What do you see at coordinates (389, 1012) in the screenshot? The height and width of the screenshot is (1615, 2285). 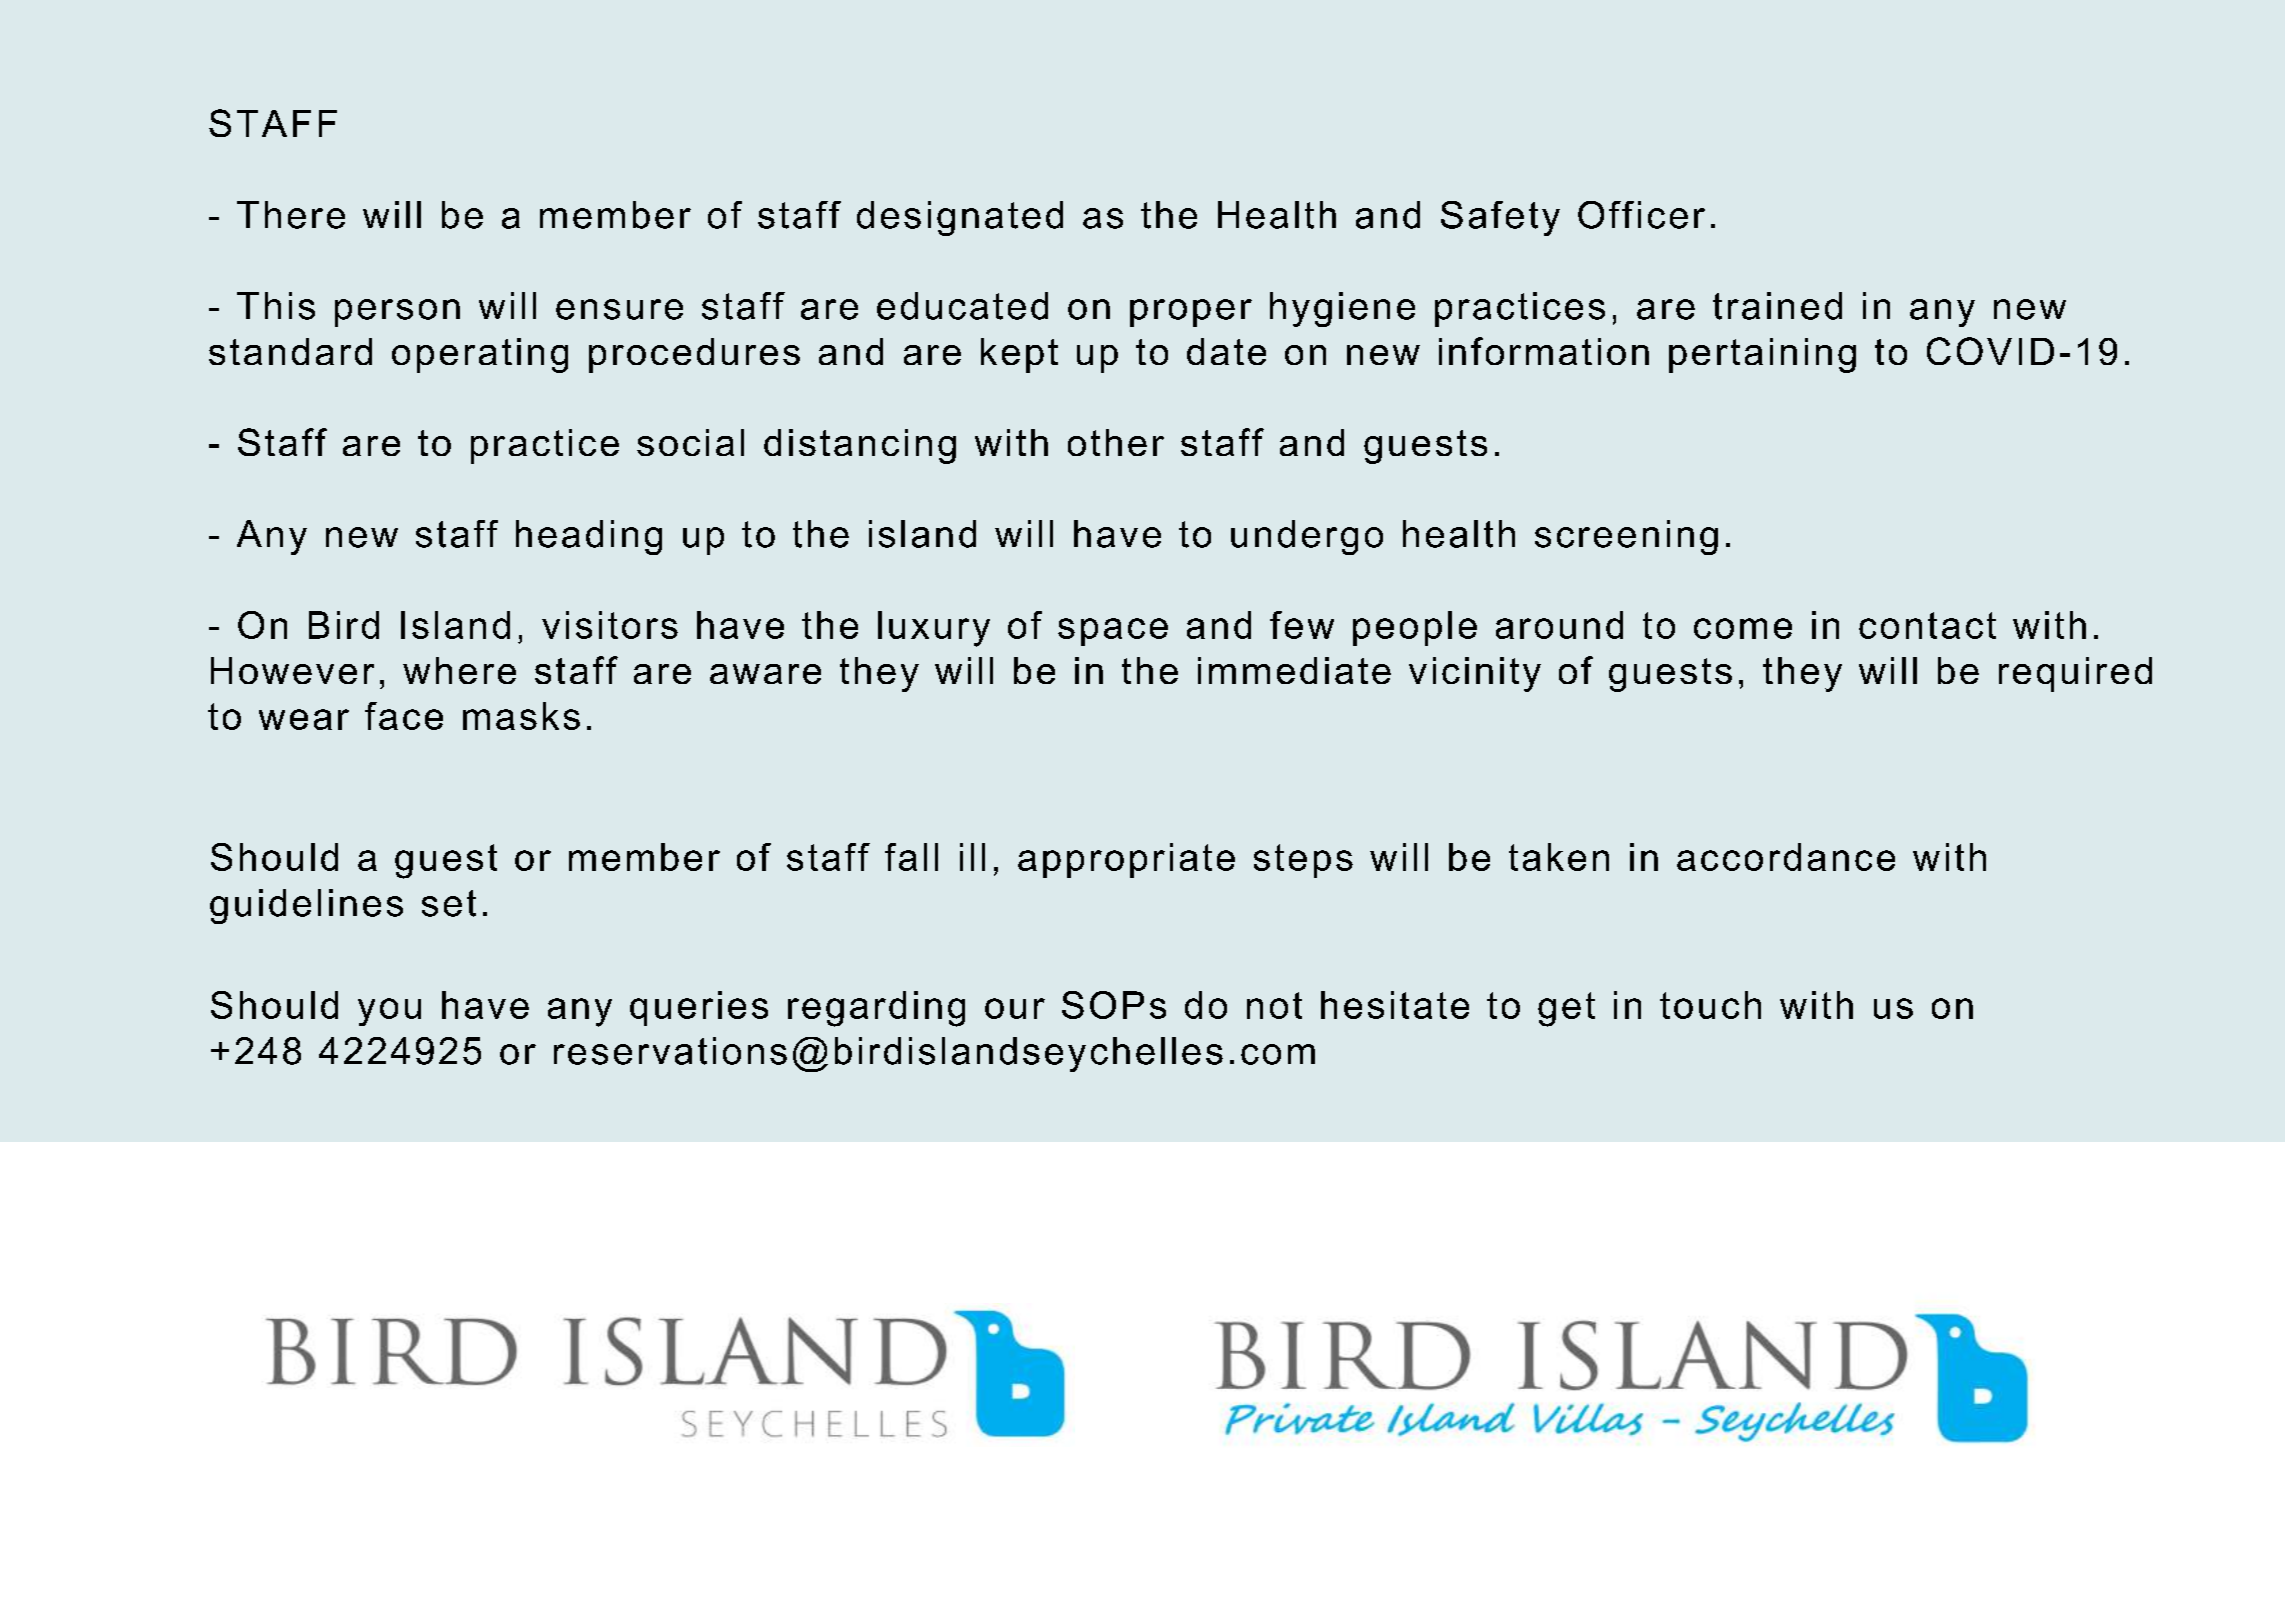 I see `you` at bounding box center [389, 1012].
